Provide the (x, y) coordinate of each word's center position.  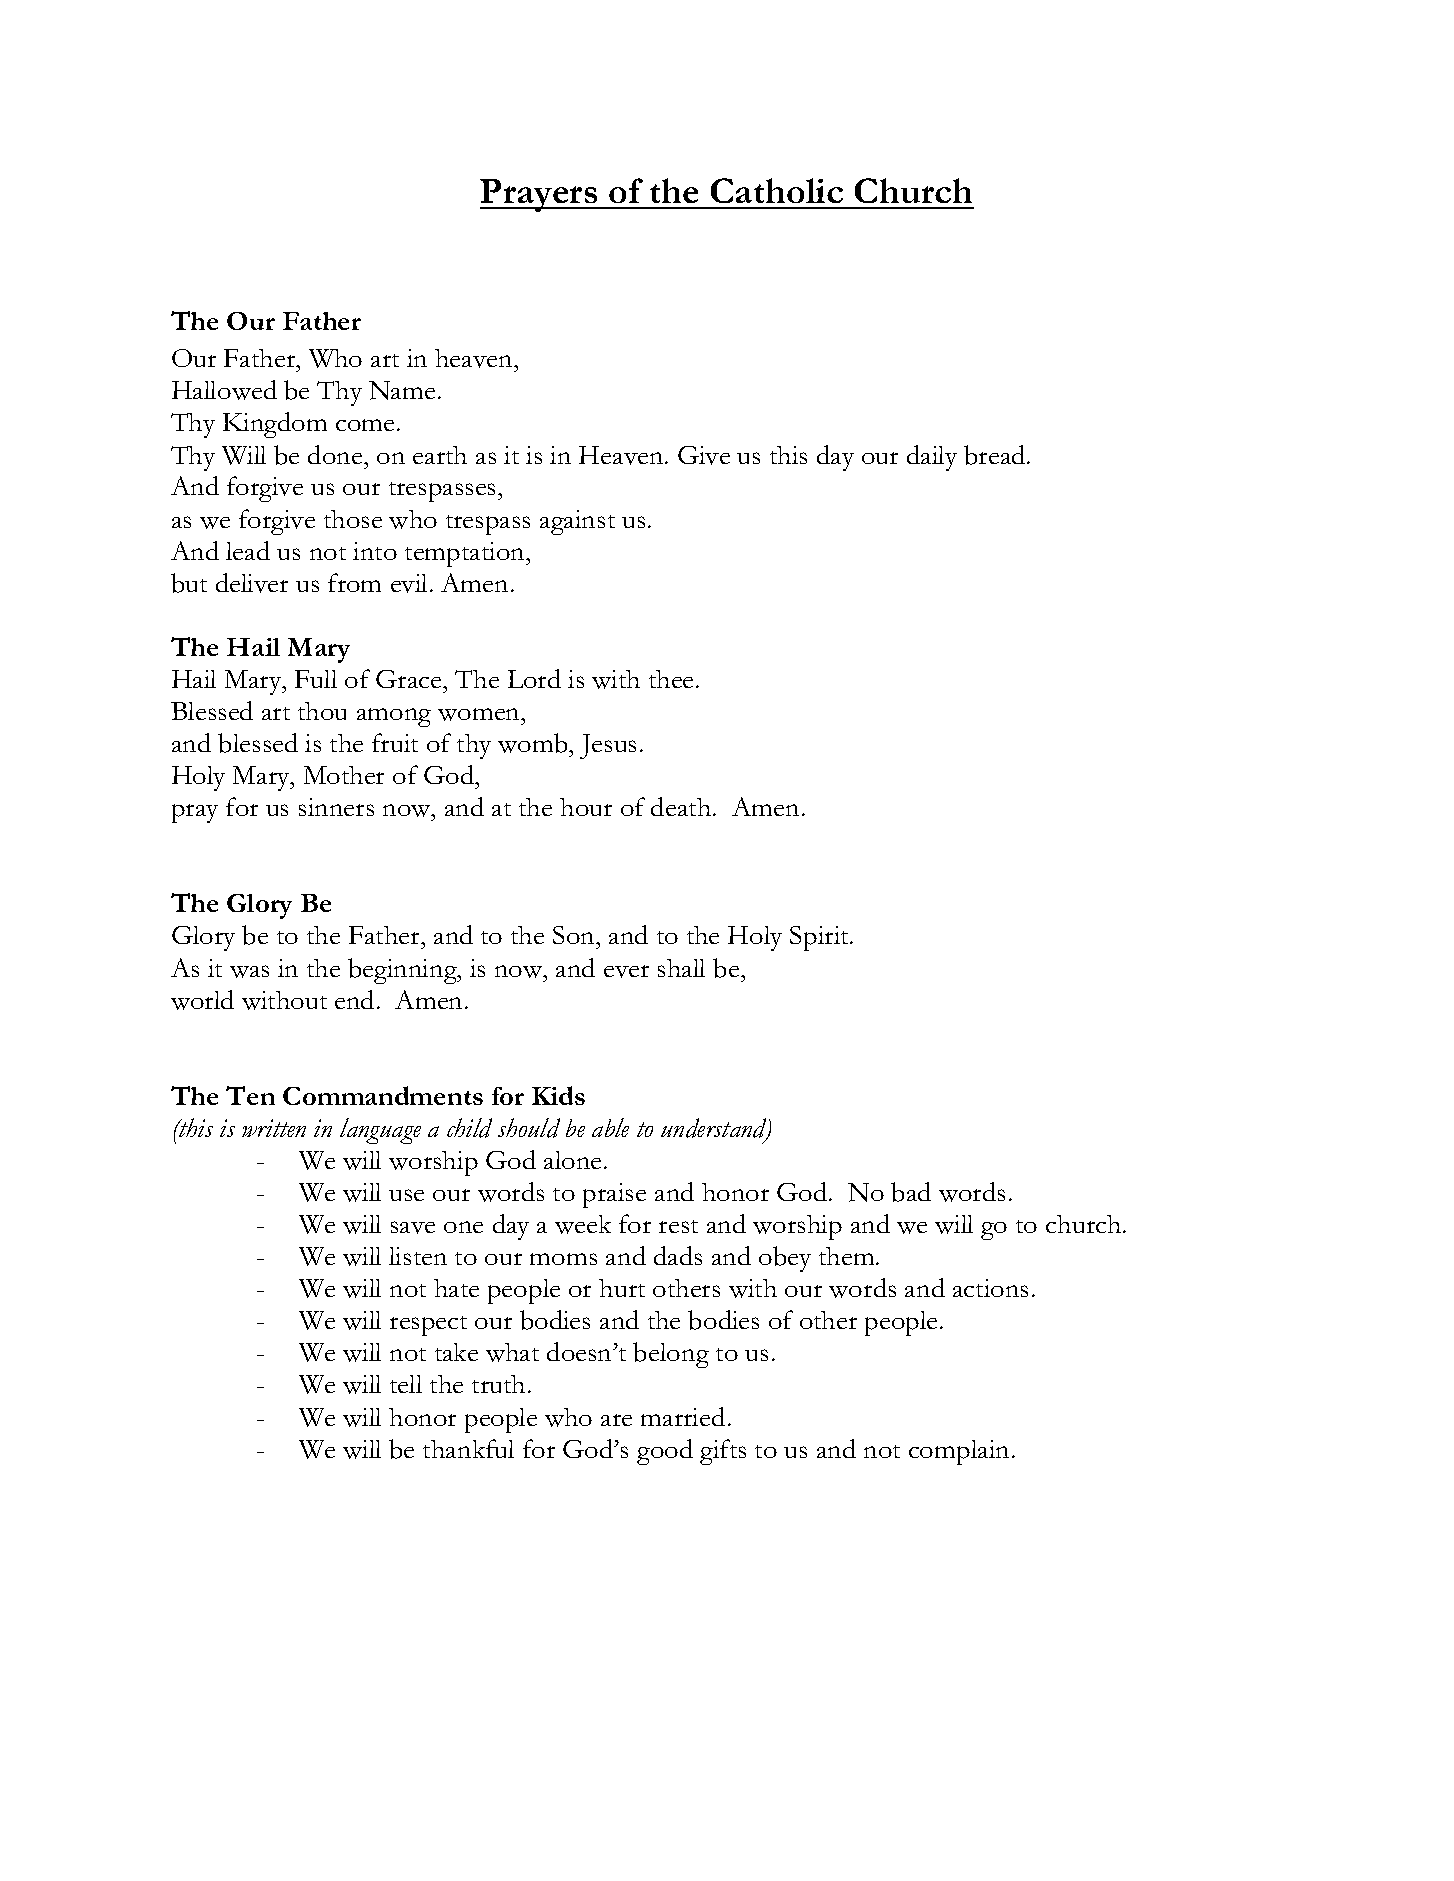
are (616, 1420)
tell (406, 1384)
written (274, 1128)
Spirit (821, 938)
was (249, 971)
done (336, 454)
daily (932, 458)
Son (575, 935)
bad (911, 1192)
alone (572, 1160)
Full (316, 679)
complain (959, 1452)
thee (673, 679)
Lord (534, 678)
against (577, 522)
